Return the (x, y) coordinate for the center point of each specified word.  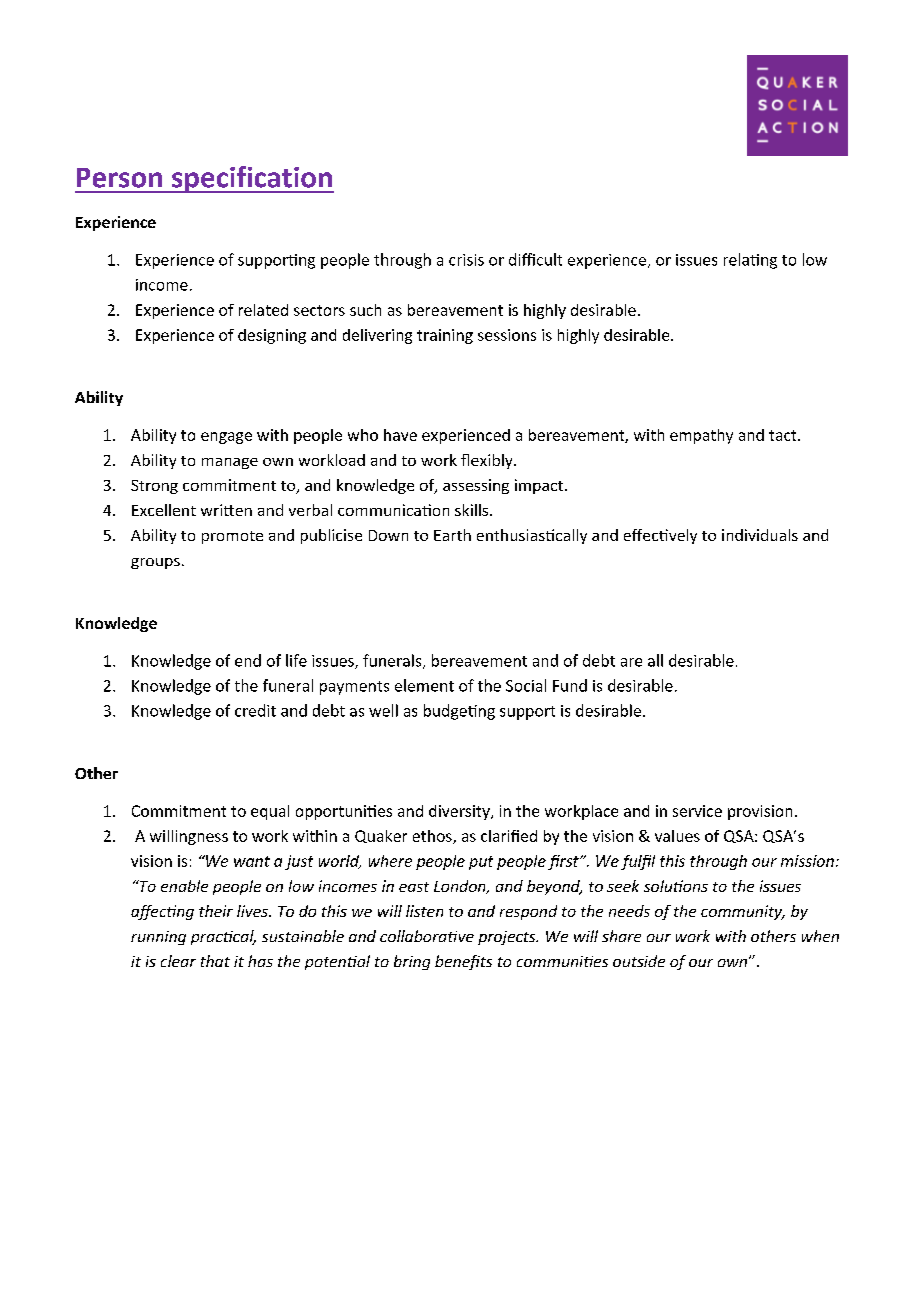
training (445, 336)
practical (223, 937)
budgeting (459, 712)
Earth (452, 535)
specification (252, 179)
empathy (701, 436)
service (697, 811)
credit (255, 710)
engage (226, 438)
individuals (760, 535)
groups (155, 563)
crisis (466, 260)
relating (750, 261)
